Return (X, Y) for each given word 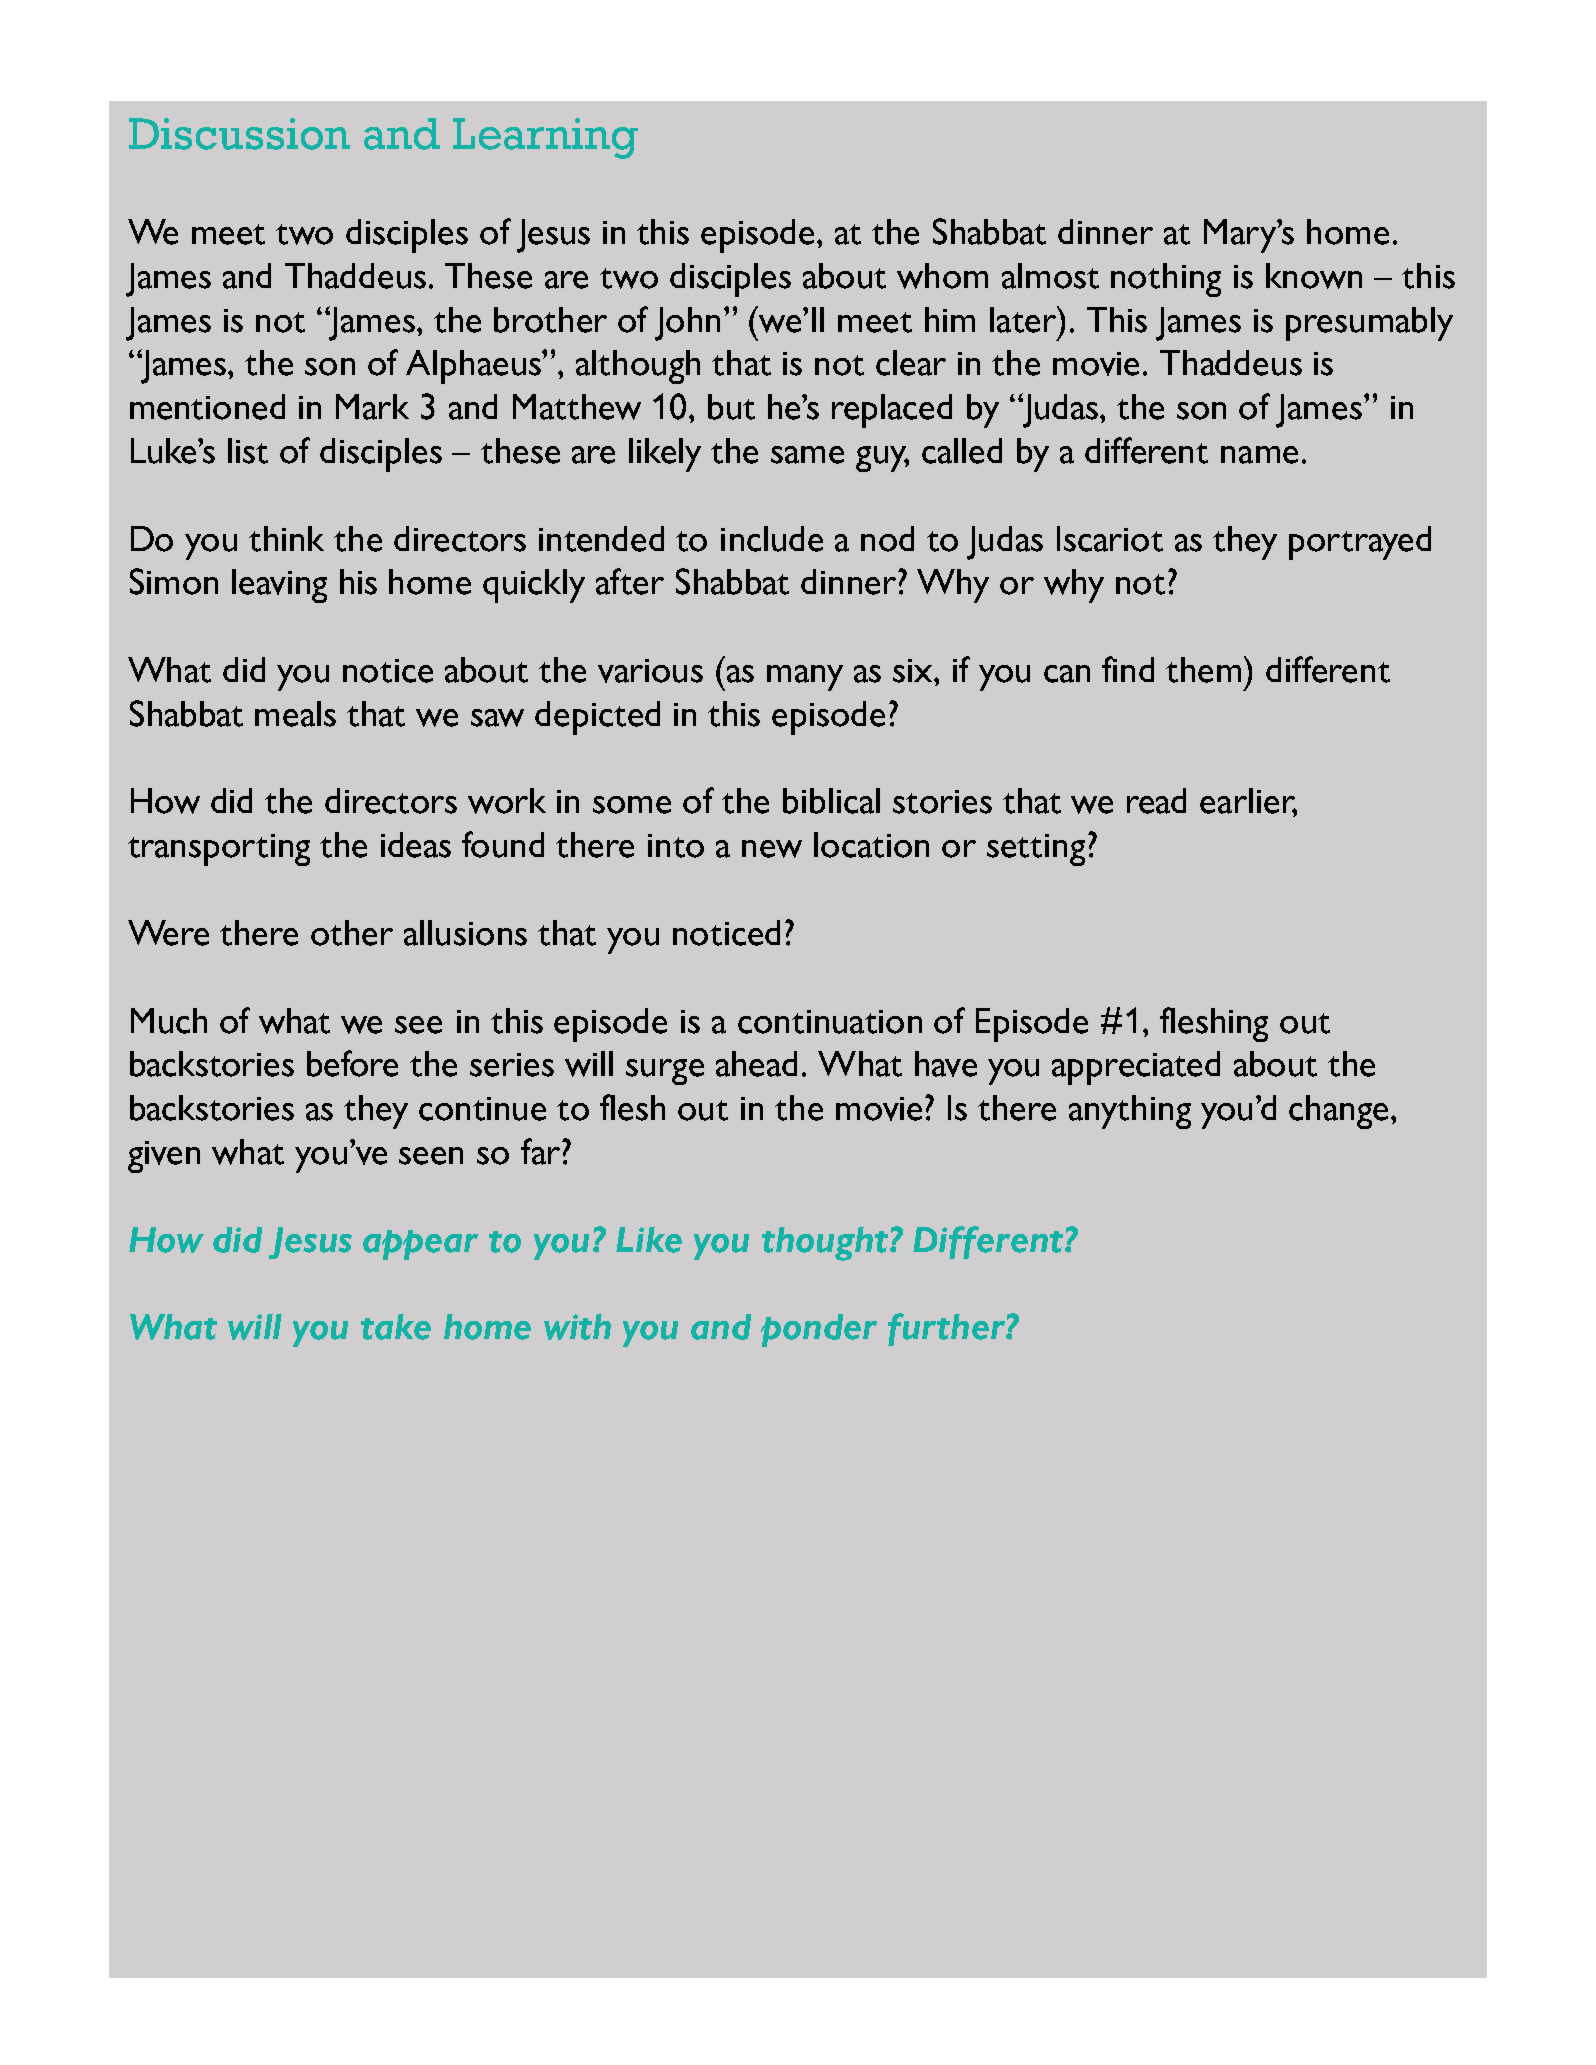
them (1205, 669)
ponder (819, 1330)
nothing (1166, 280)
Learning (545, 138)
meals (295, 714)
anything (1130, 1112)
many (805, 678)
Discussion (239, 134)
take (396, 1327)
